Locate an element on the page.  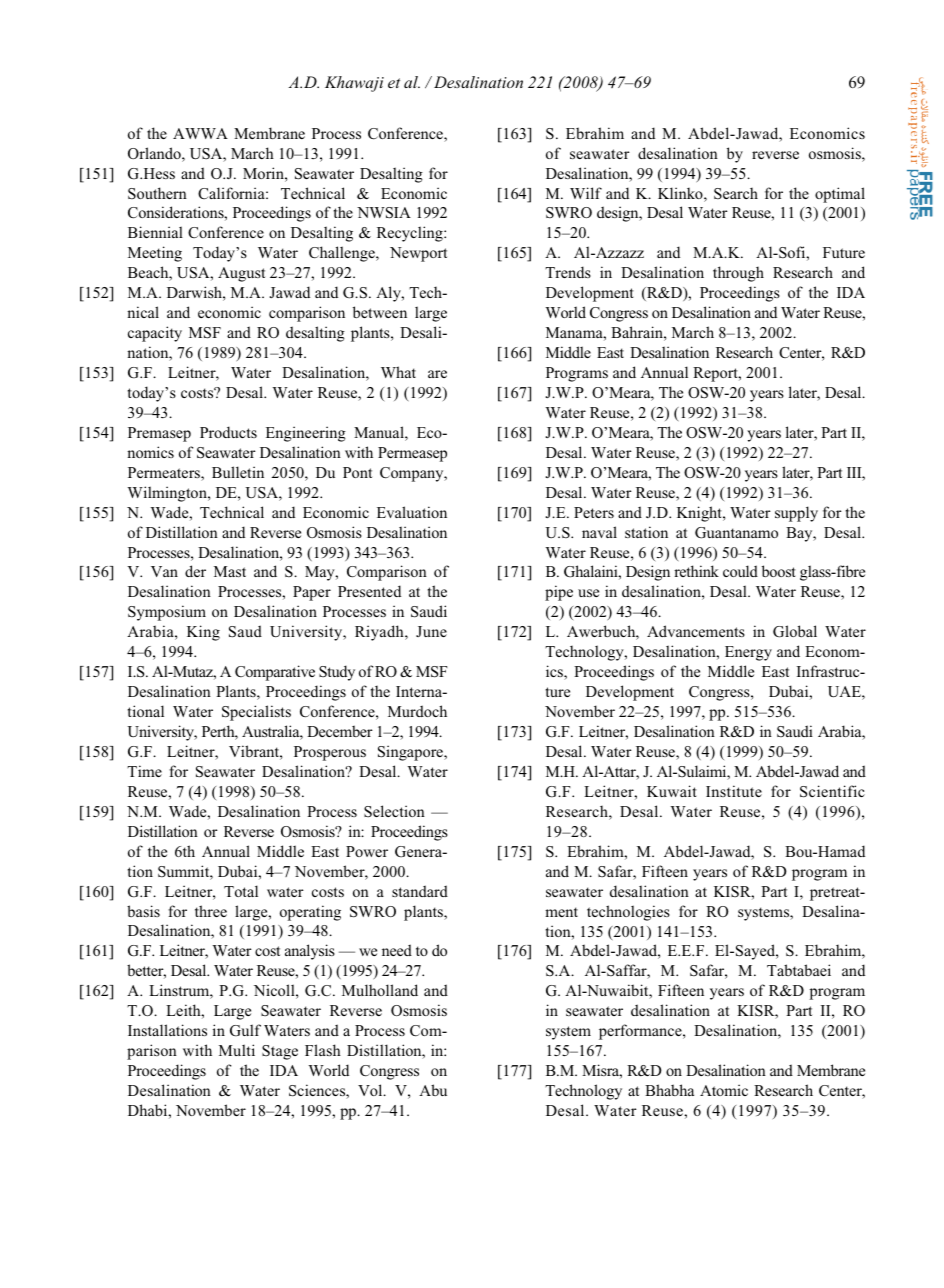
Energy is located at coordinates (748, 653).
